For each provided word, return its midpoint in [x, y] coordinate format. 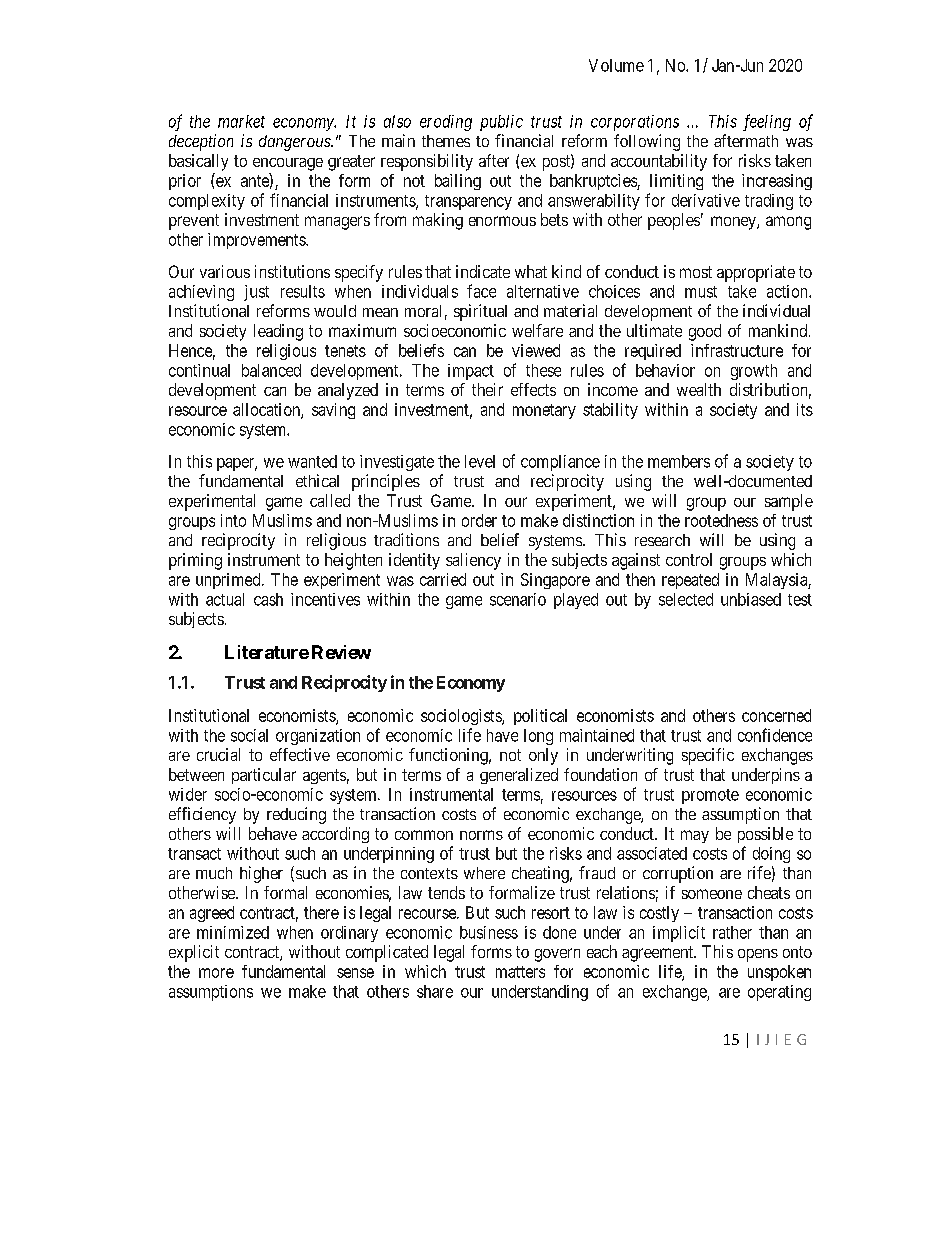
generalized [519, 776]
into [233, 520]
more [216, 973]
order [479, 520]
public [501, 123]
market [241, 121]
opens [758, 955]
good [705, 332]
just [256, 293]
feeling [767, 122]
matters [520, 972]
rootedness [721, 520]
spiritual [480, 312]
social [249, 735]
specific [708, 756]
